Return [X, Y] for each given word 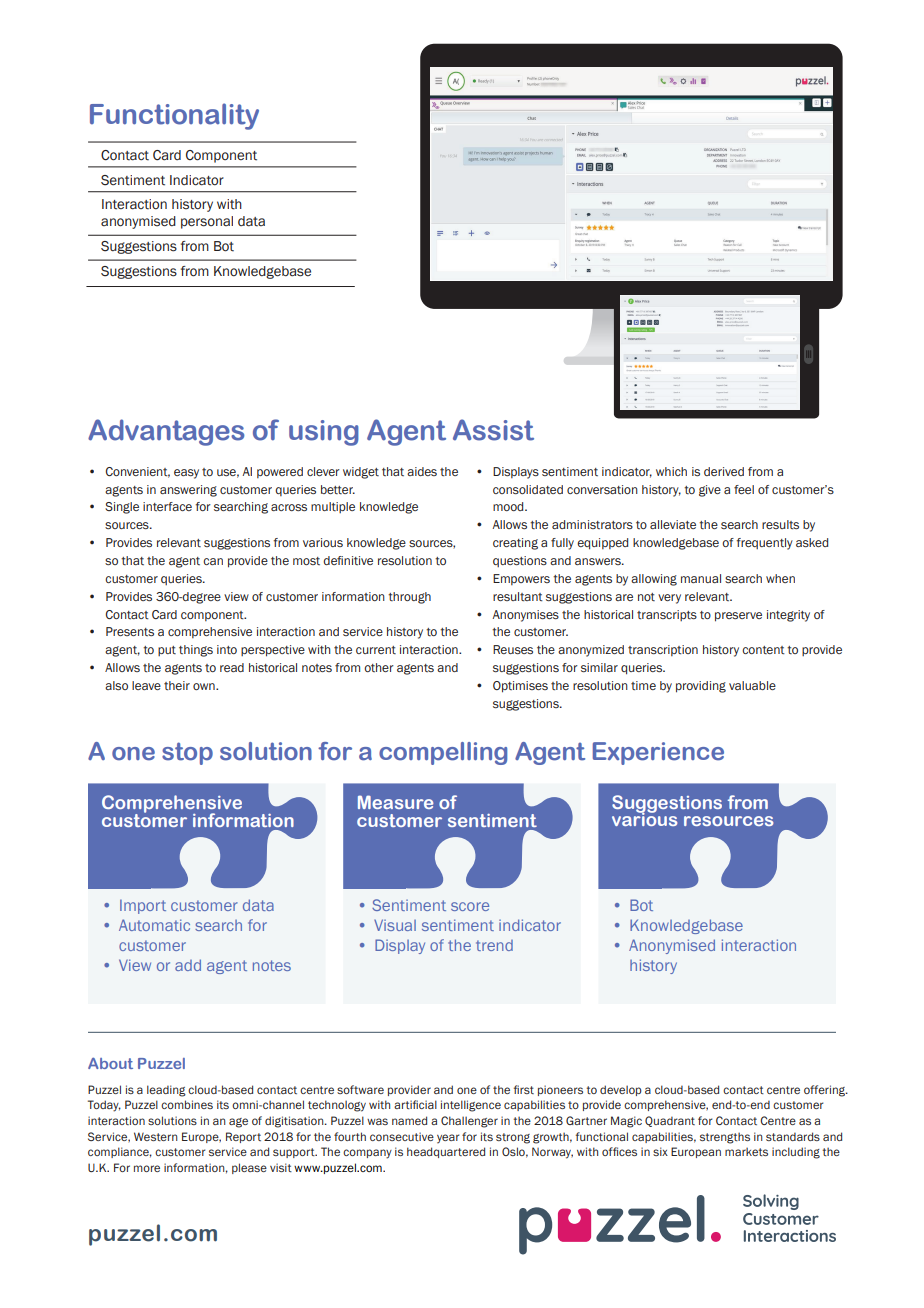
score [470, 906]
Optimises [520, 687]
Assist [493, 430]
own [205, 686]
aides [422, 471]
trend [494, 945]
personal [207, 222]
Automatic [154, 925]
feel [744, 489]
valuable [752, 685]
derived [724, 471]
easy [186, 474]
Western [156, 1136]
